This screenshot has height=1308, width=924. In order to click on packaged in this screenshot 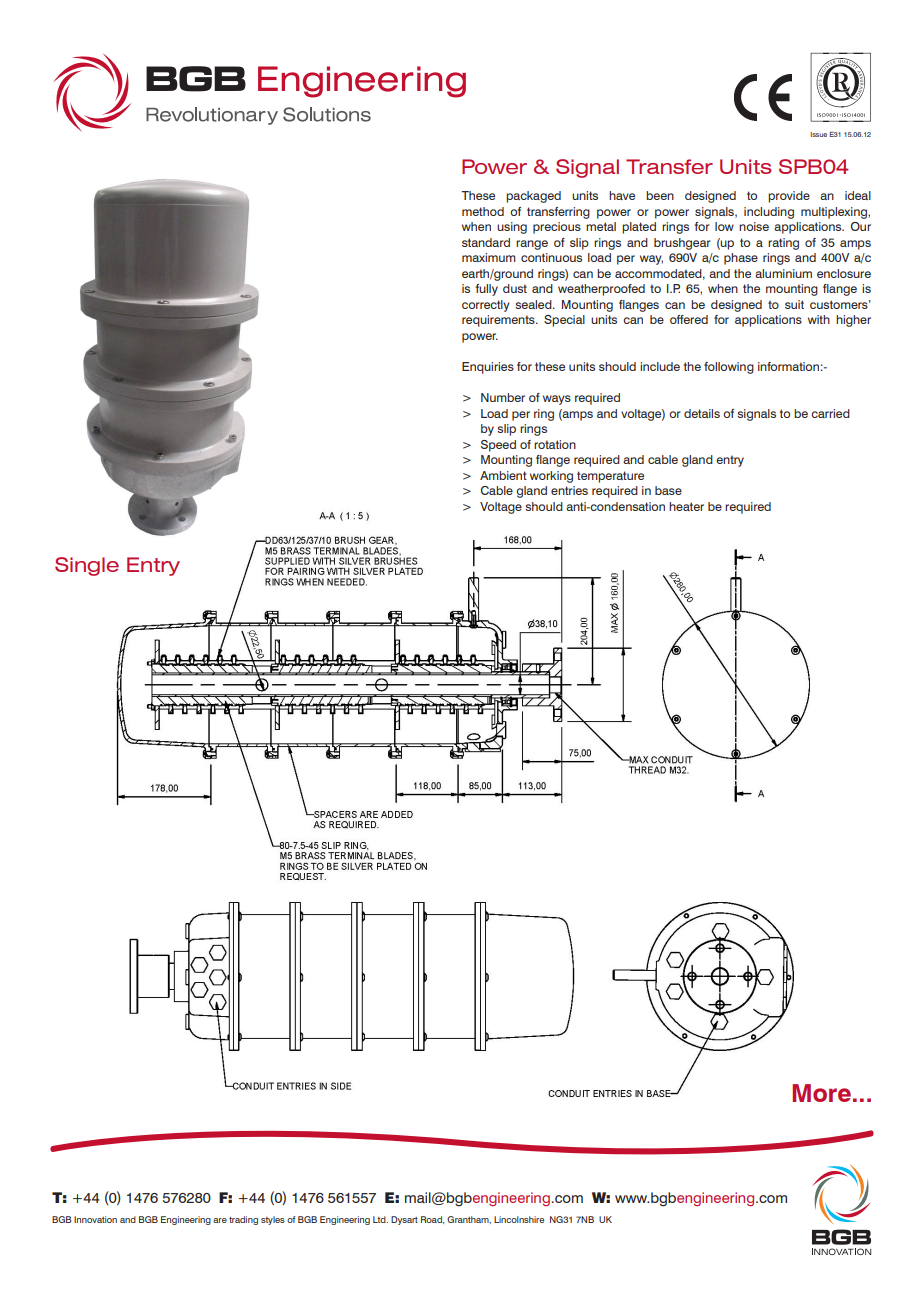, I will do `click(533, 197)`.
